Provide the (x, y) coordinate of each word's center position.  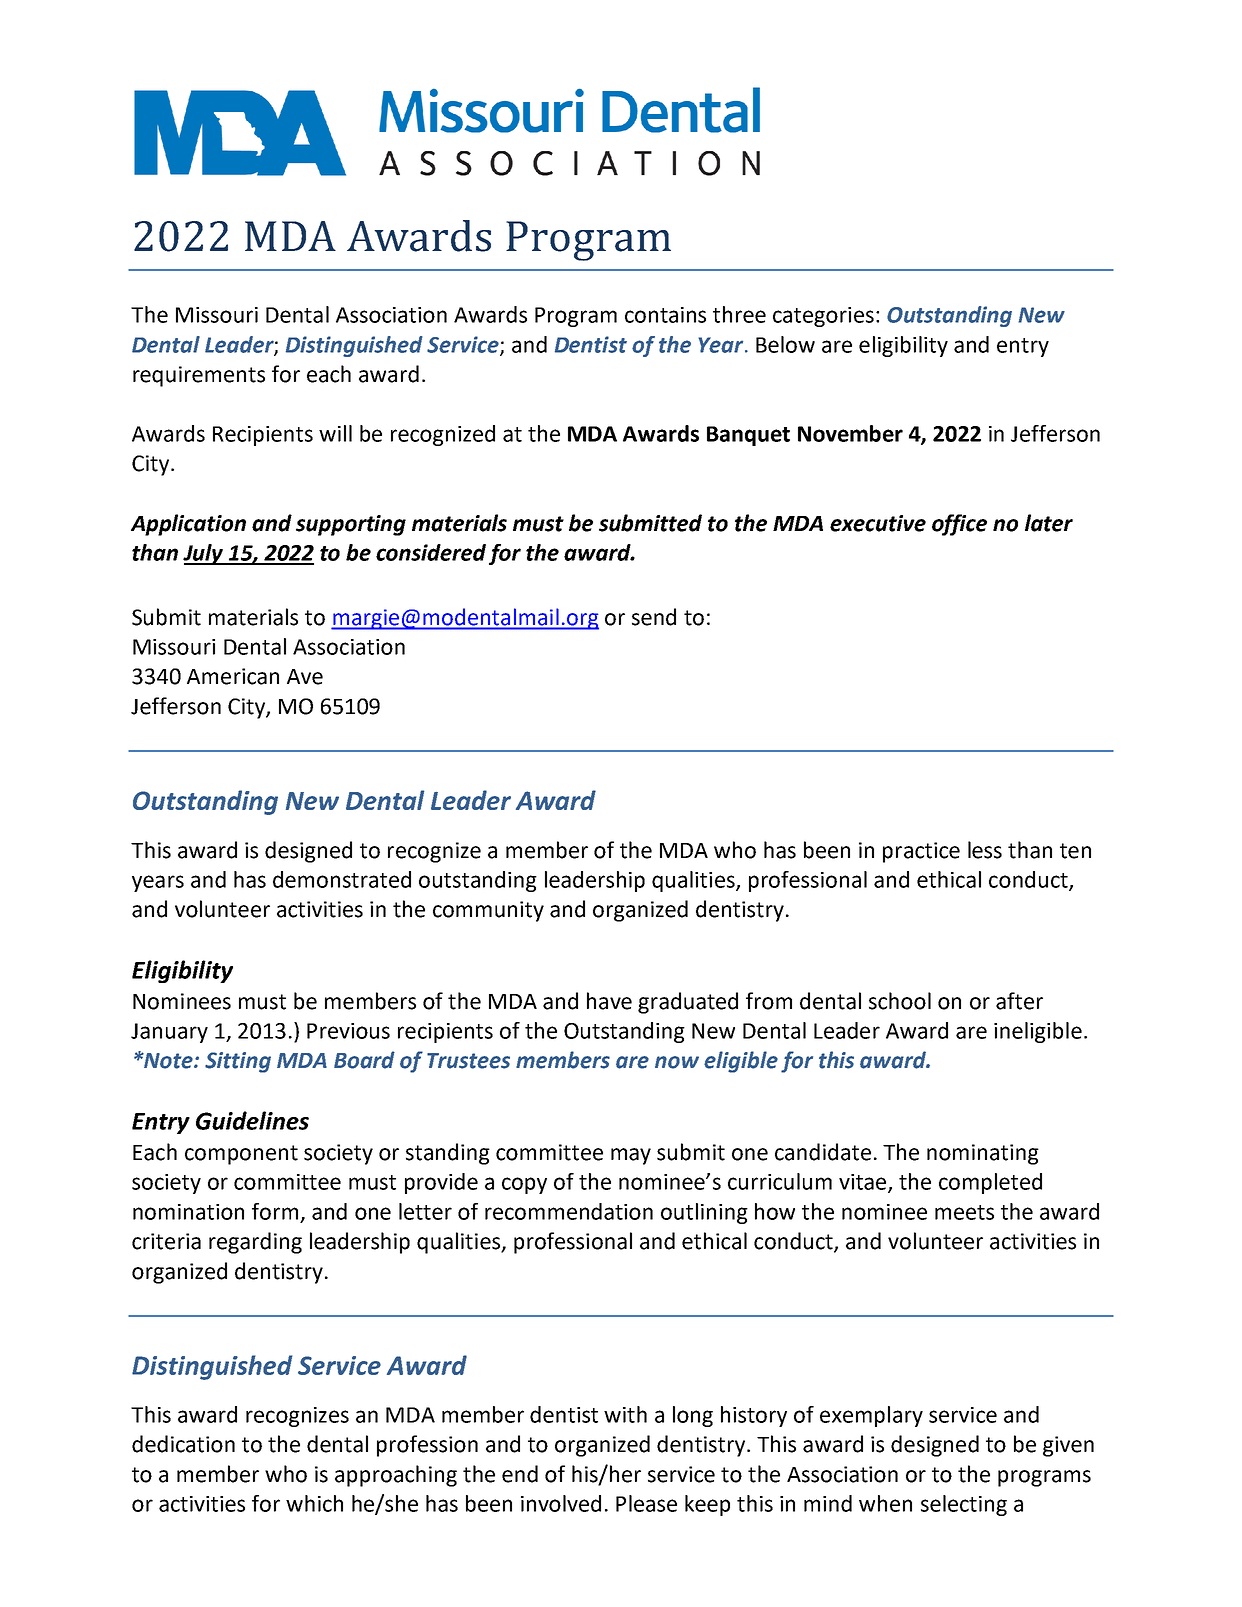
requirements (199, 376)
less (985, 850)
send (654, 617)
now (677, 1062)
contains (665, 315)
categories (823, 317)
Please (646, 1503)
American (233, 676)
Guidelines (252, 1120)
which (314, 1503)
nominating (983, 1154)
